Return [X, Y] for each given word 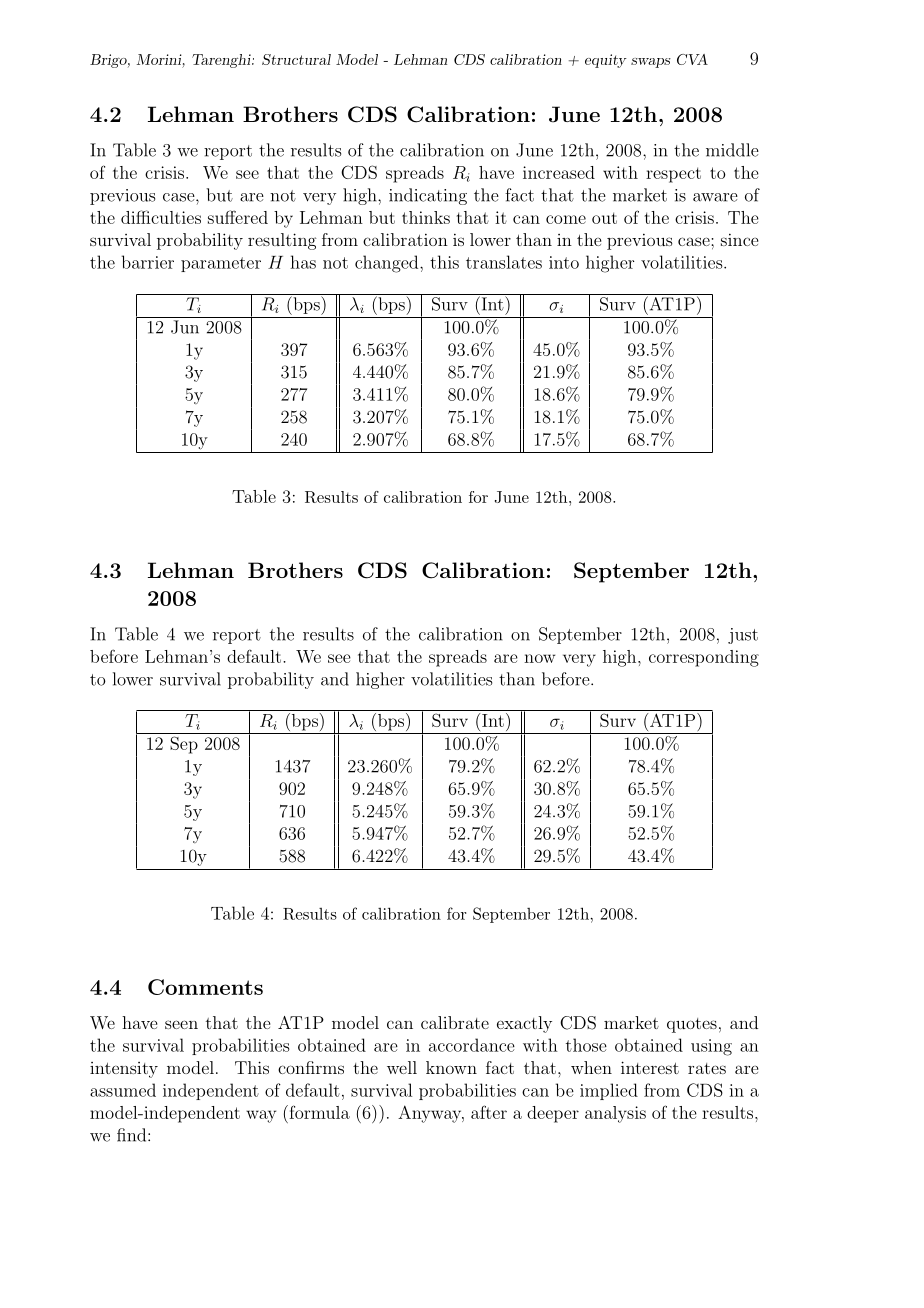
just [743, 636]
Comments [205, 987]
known [451, 1067]
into [564, 262]
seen [181, 1024]
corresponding [704, 658]
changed [388, 264]
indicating [428, 196]
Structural [296, 59]
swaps [651, 63]
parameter [221, 264]
